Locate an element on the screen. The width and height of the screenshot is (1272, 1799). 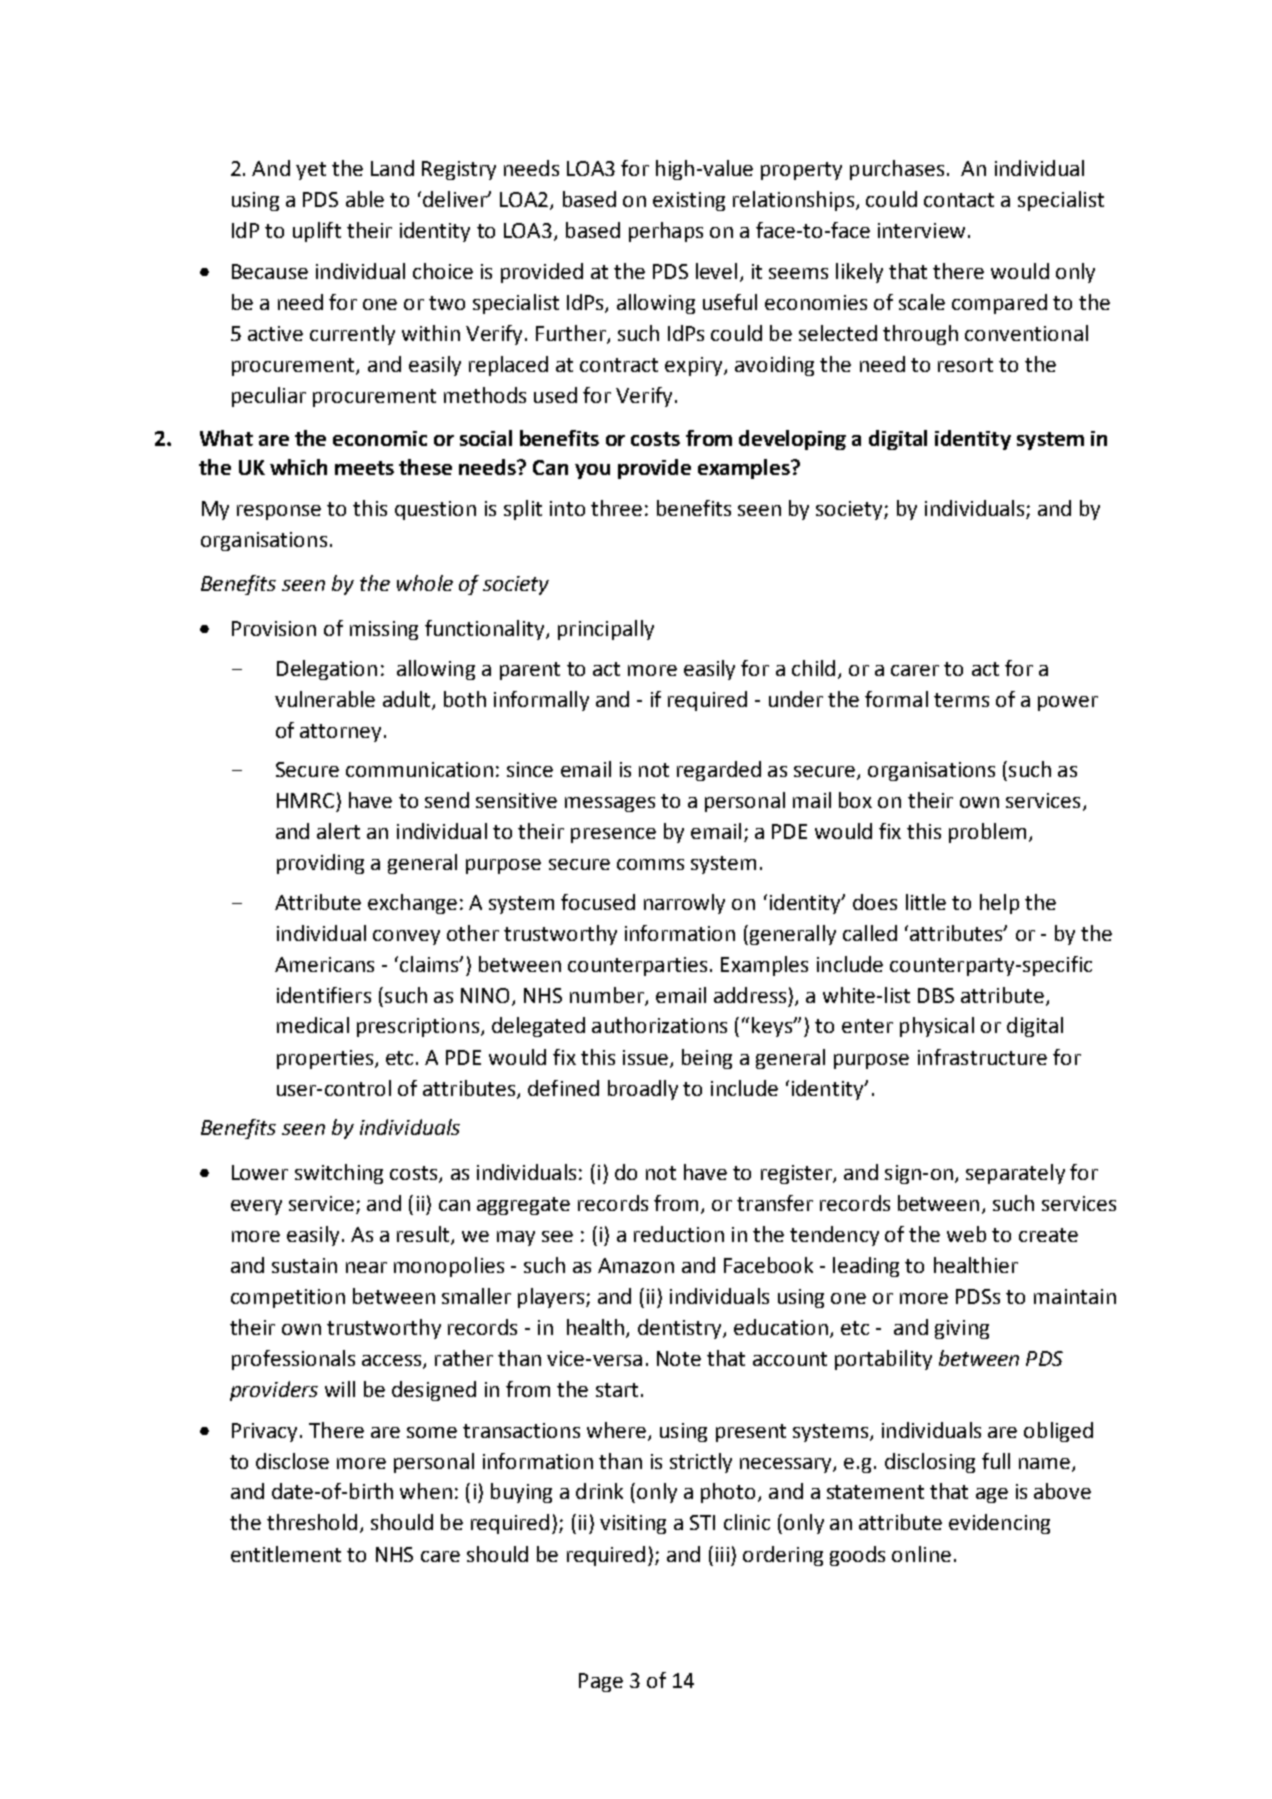
uplift is located at coordinates (317, 232).
